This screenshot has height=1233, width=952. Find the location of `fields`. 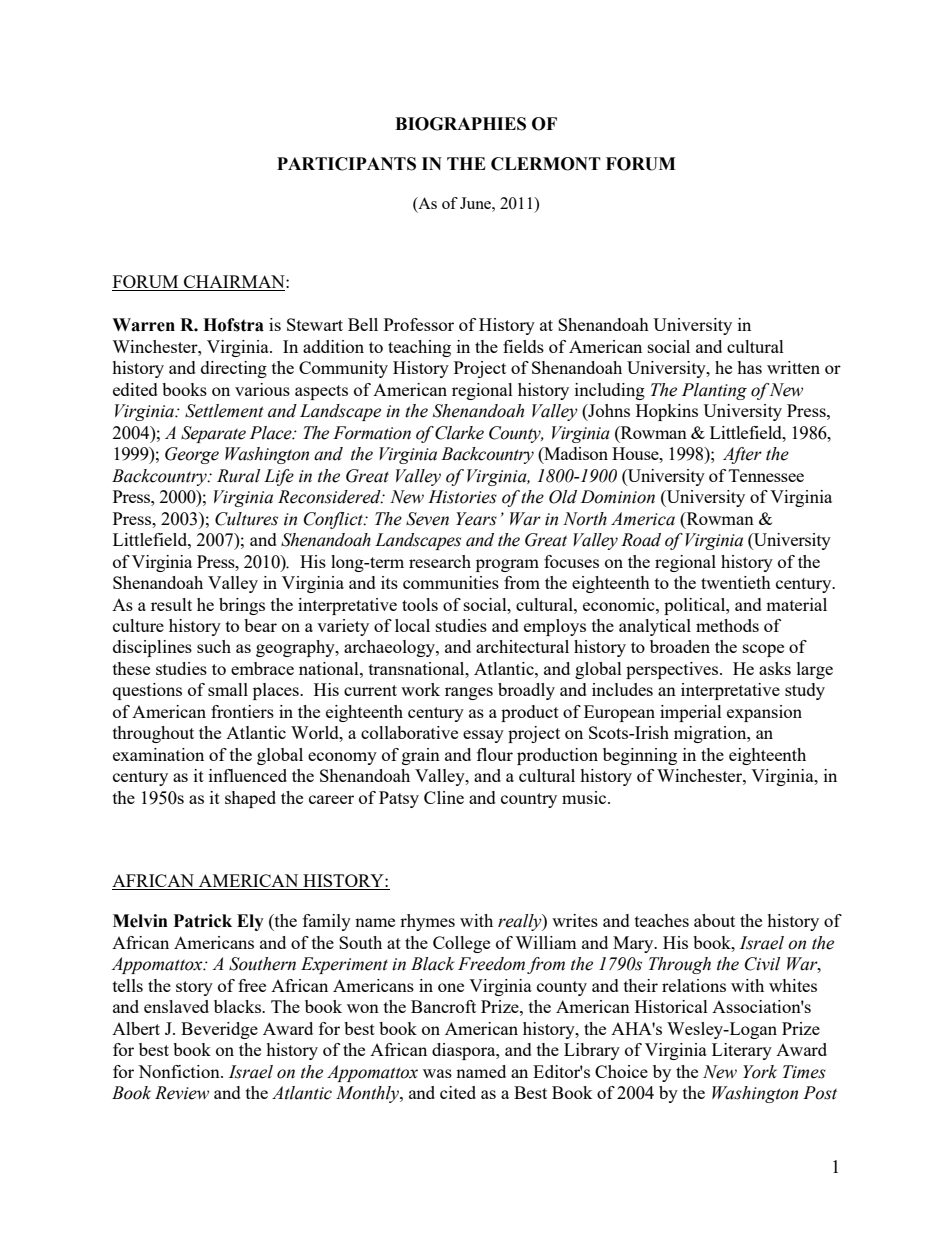

fields is located at coordinates (523, 346).
